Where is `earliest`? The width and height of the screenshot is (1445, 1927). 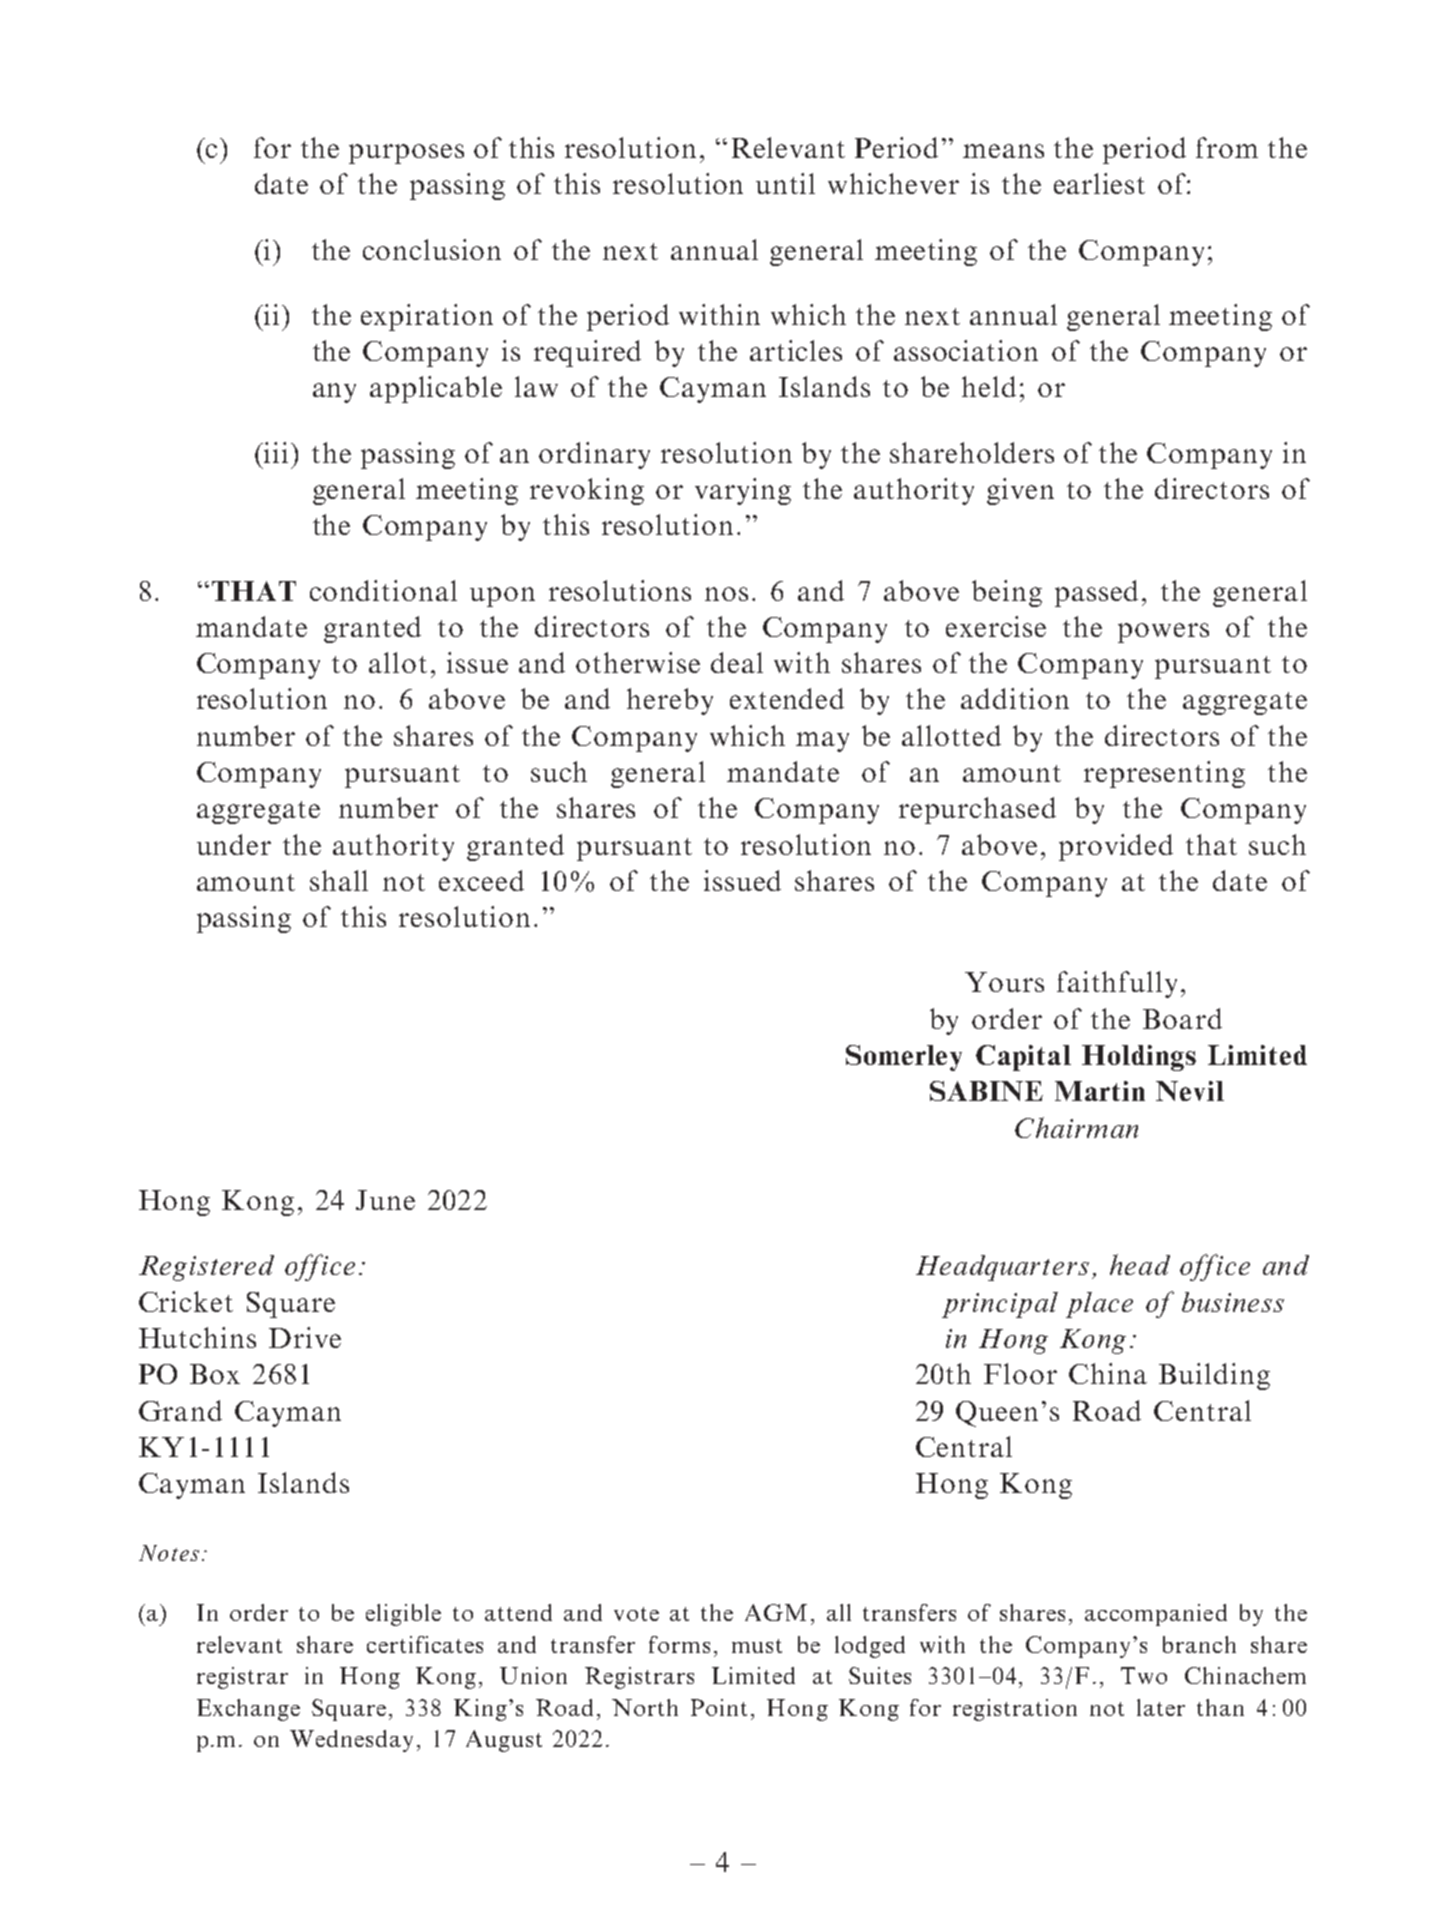 earliest is located at coordinates (1099, 183).
